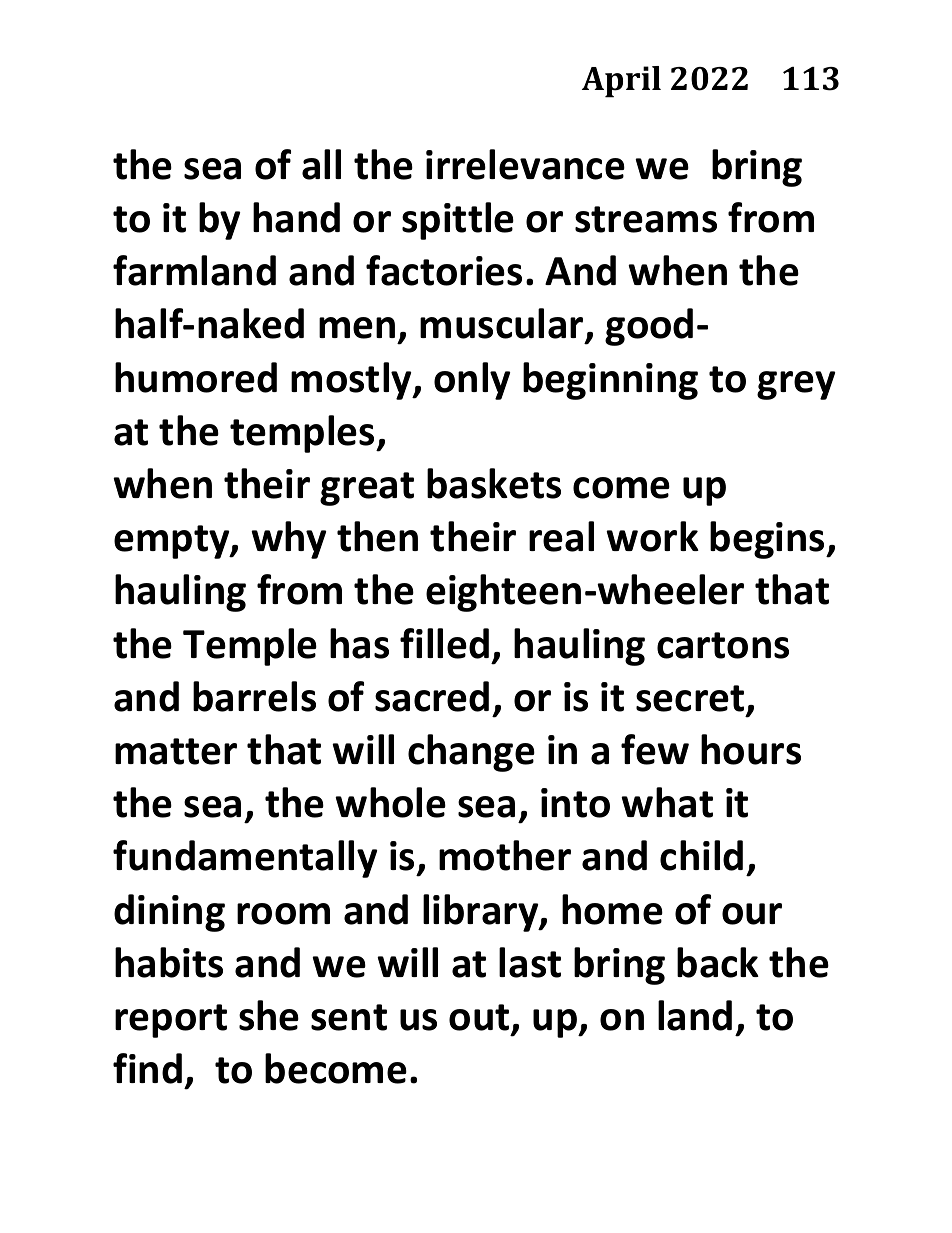  Describe the element at coordinates (269, 1015) in the screenshot. I see `she` at that location.
